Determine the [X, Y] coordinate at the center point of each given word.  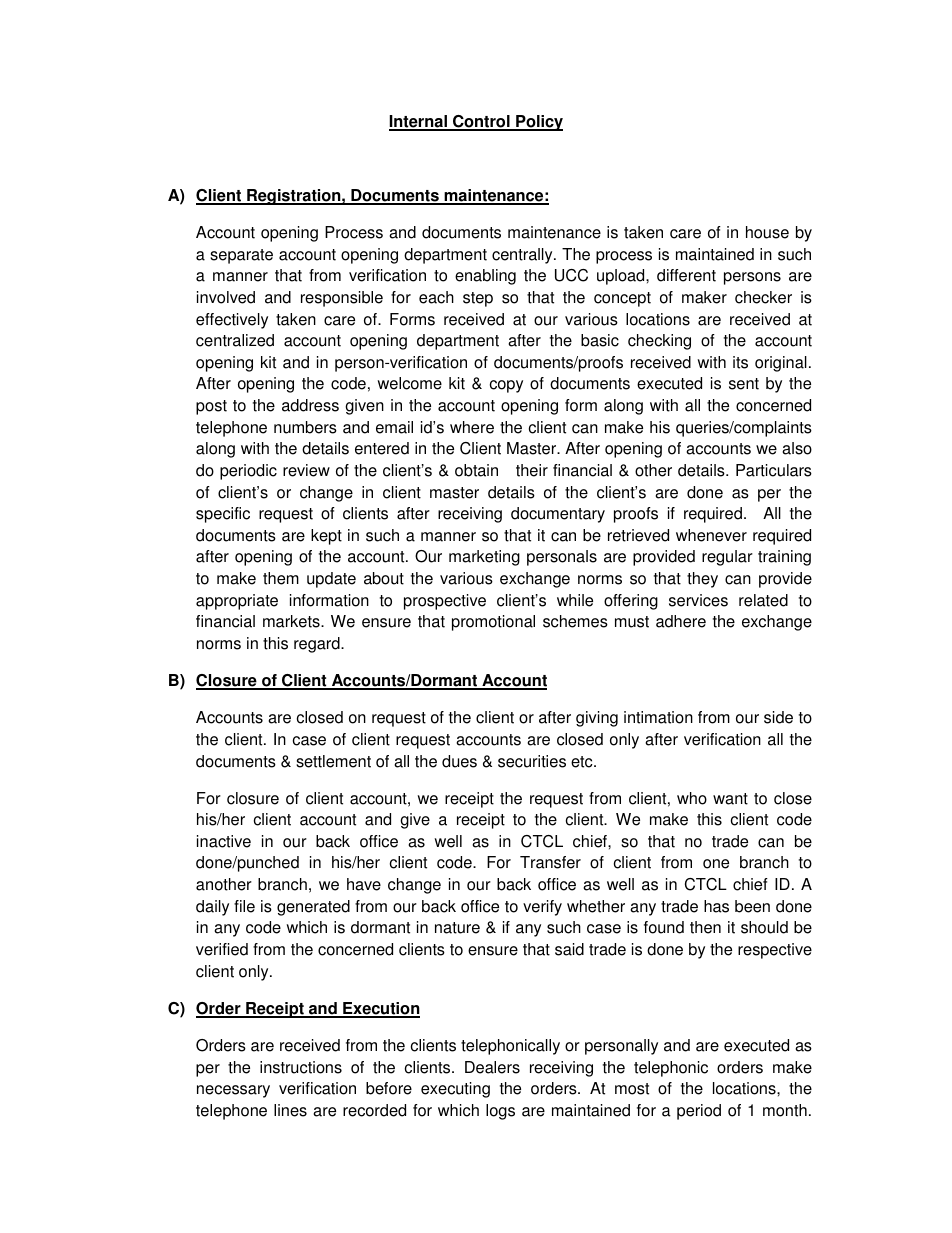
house [767, 232]
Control [481, 122]
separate [241, 256]
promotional [493, 623]
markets [292, 621]
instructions [301, 1067]
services [698, 600]
